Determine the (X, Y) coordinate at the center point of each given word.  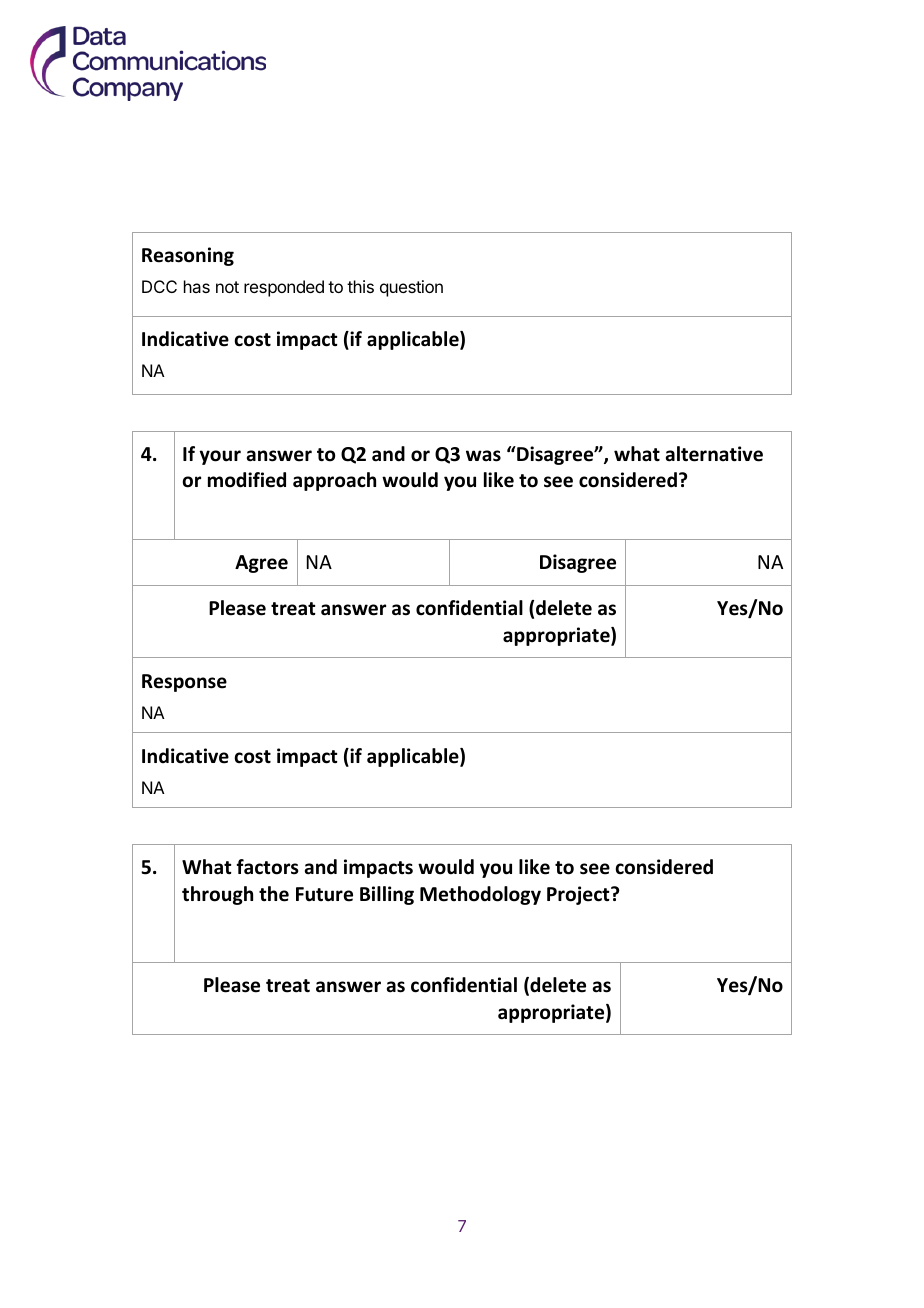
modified (247, 480)
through (217, 895)
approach (334, 481)
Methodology (480, 895)
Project (579, 895)
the (274, 894)
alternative (714, 454)
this (360, 286)
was (483, 456)
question (411, 288)
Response (184, 683)
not (227, 287)
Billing (387, 895)
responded (284, 288)
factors (267, 867)
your (220, 457)
